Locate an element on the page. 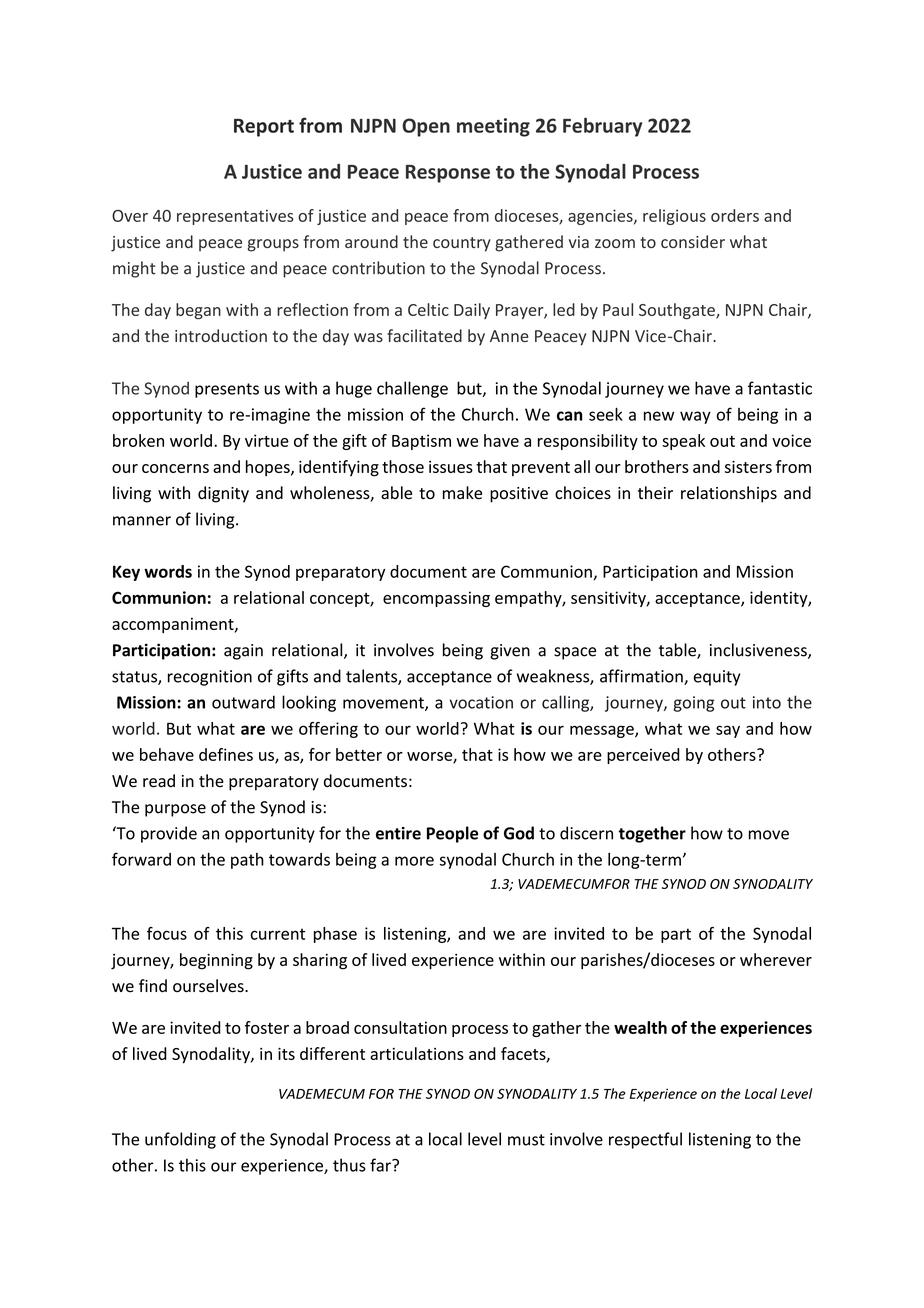 The image size is (924, 1308). more is located at coordinates (414, 861).
